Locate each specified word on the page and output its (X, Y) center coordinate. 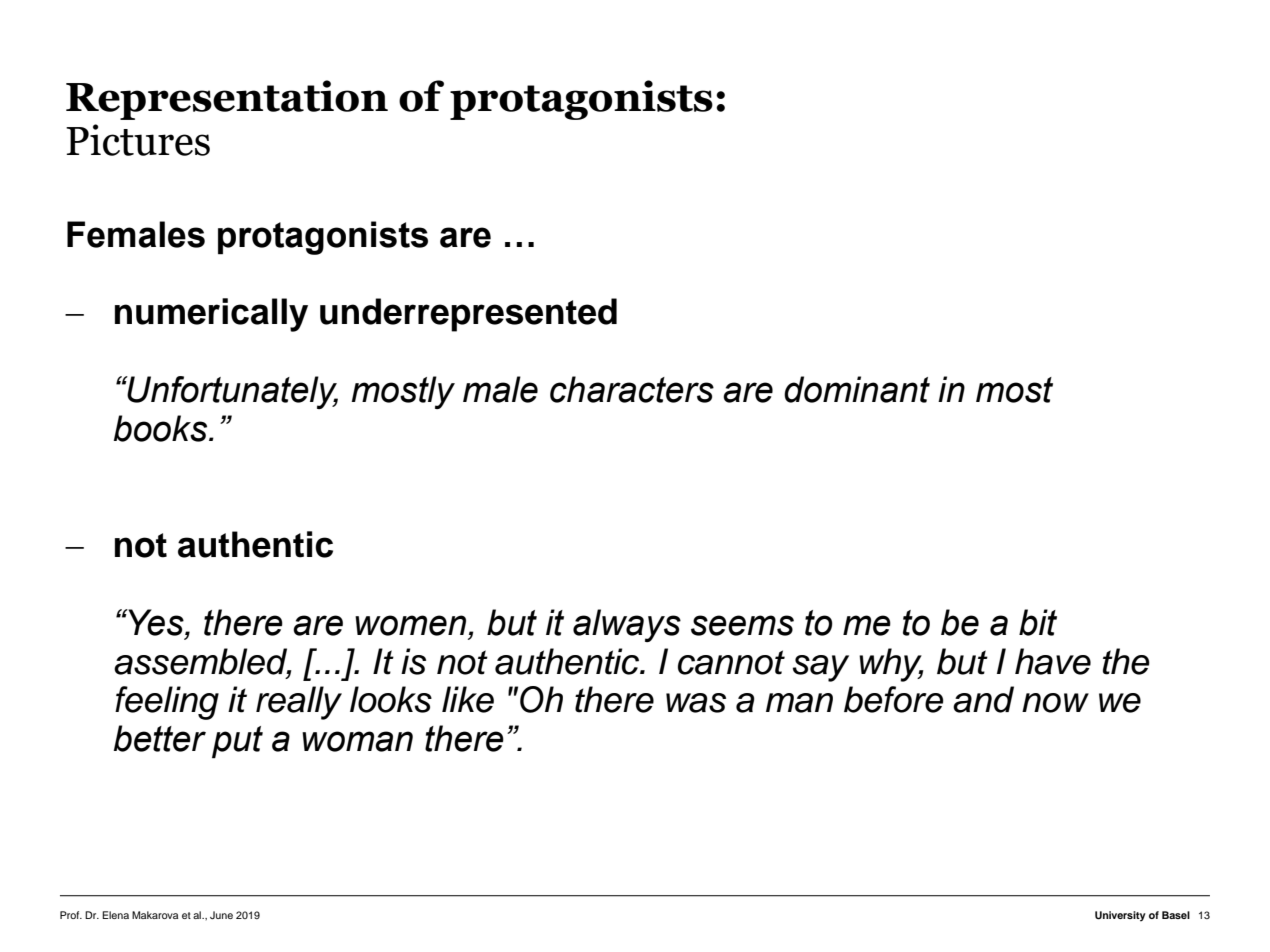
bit (1038, 622)
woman (357, 741)
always (627, 625)
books (162, 428)
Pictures (138, 140)
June (221, 915)
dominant (857, 389)
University (1120, 916)
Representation (227, 100)
